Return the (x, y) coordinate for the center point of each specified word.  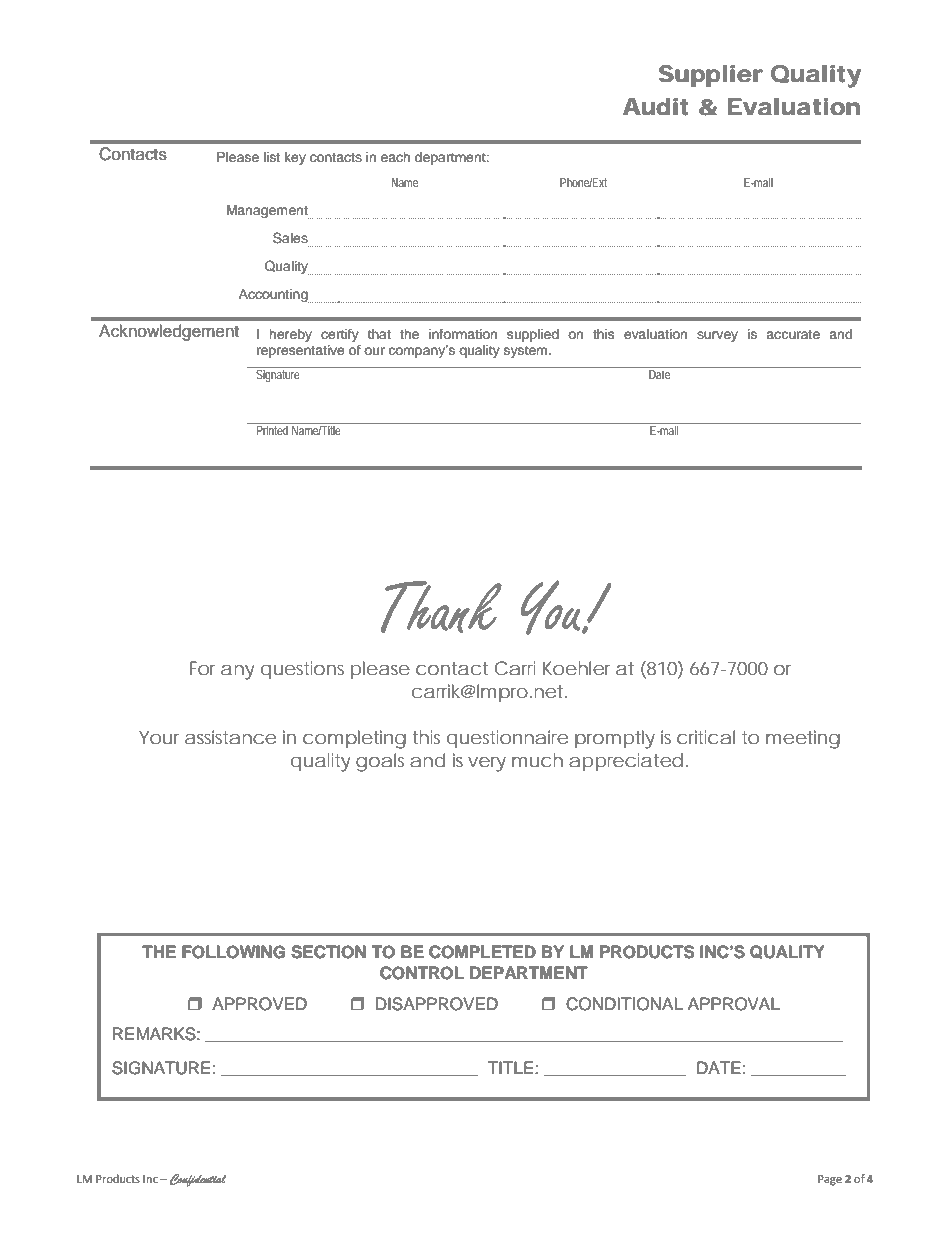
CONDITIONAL (624, 1004)
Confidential (198, 1180)
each (395, 157)
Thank (441, 607)
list (272, 157)
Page (830, 1180)
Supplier (710, 76)
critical (706, 737)
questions (302, 670)
